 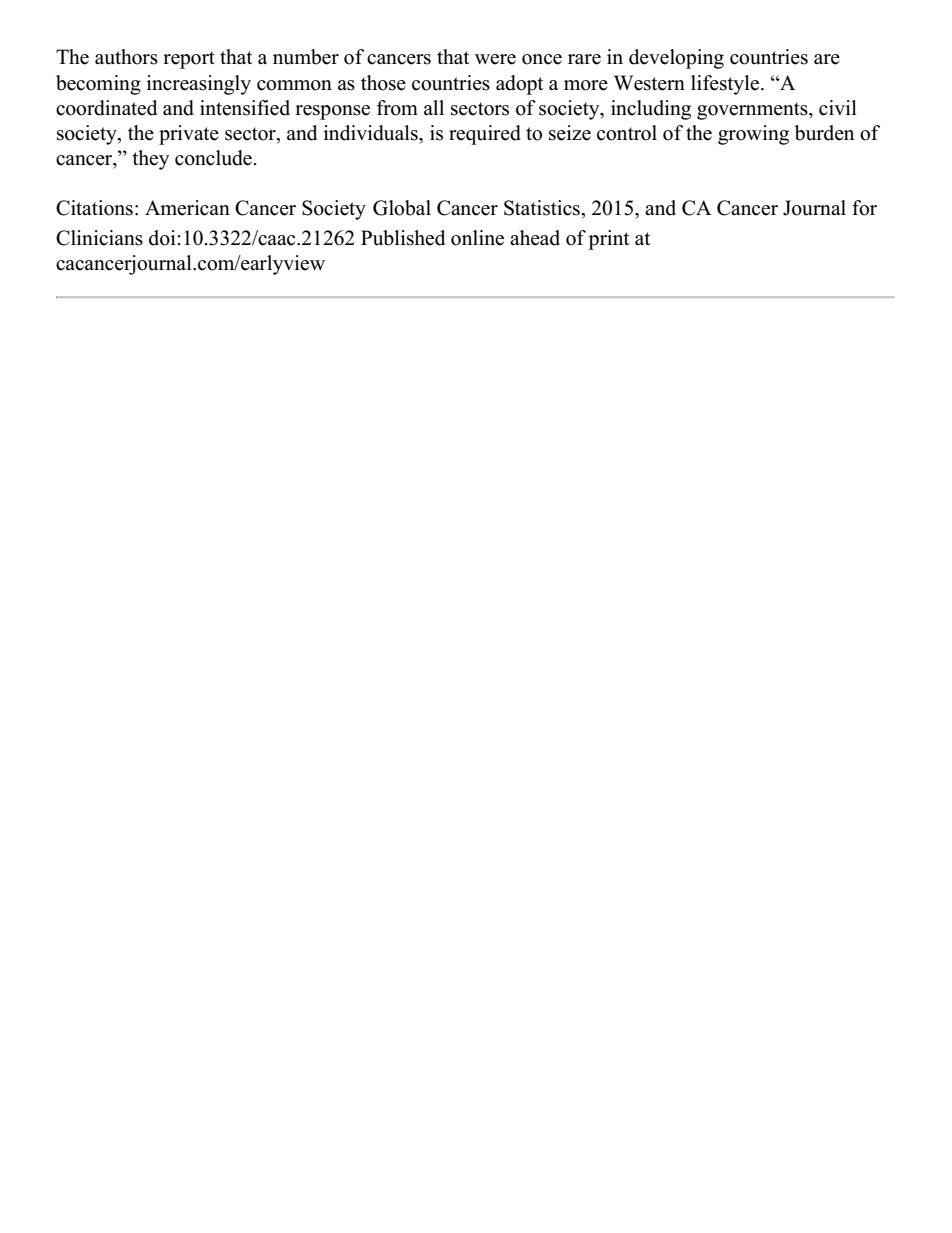 I want to click on growing, so click(x=753, y=135).
